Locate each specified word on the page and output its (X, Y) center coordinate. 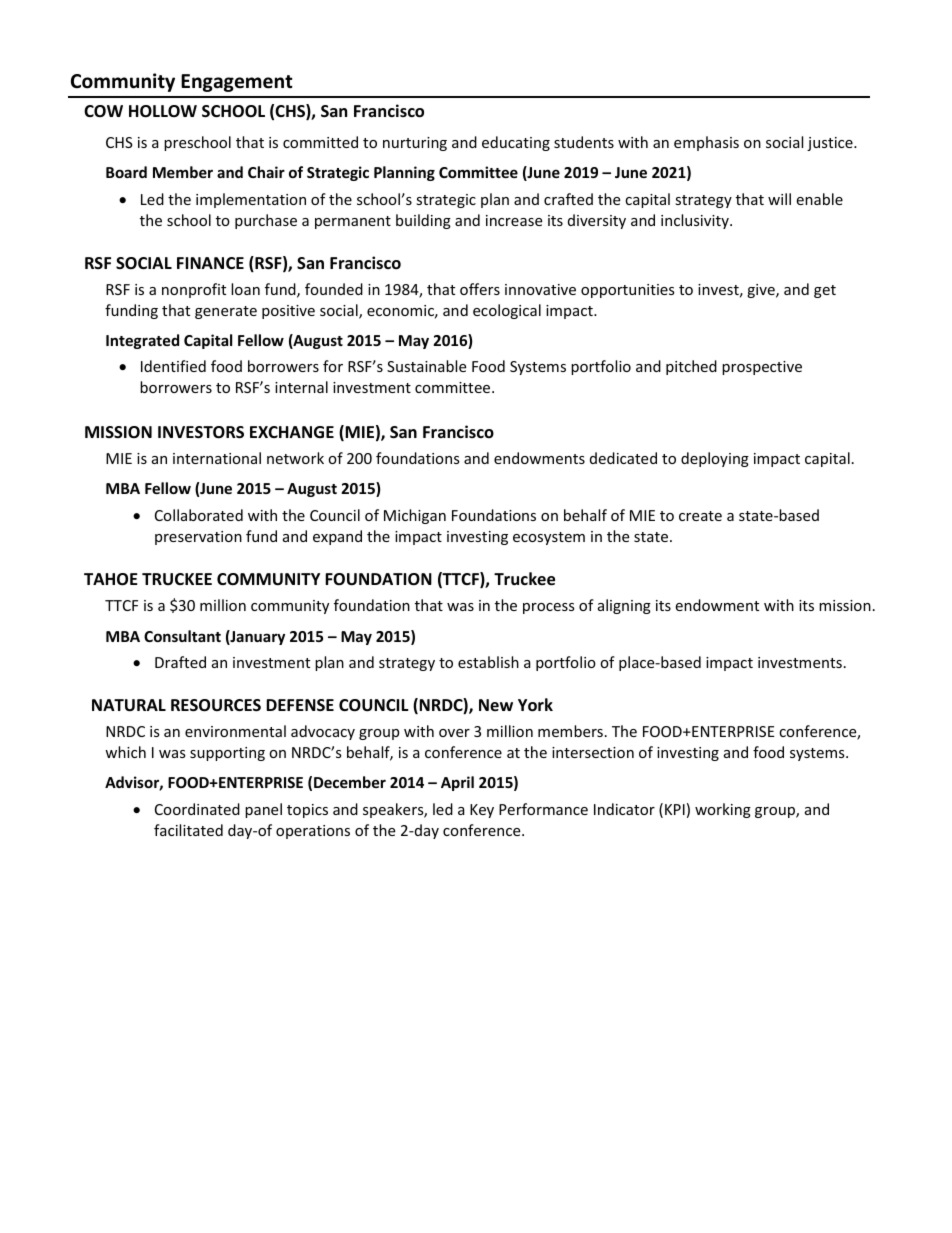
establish (488, 662)
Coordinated (197, 809)
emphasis (706, 143)
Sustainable (426, 366)
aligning (624, 606)
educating (516, 143)
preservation (198, 538)
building (423, 221)
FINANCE (210, 263)
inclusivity (696, 221)
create (700, 516)
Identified (173, 366)
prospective (762, 368)
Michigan (415, 516)
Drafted (180, 662)
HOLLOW (163, 111)
